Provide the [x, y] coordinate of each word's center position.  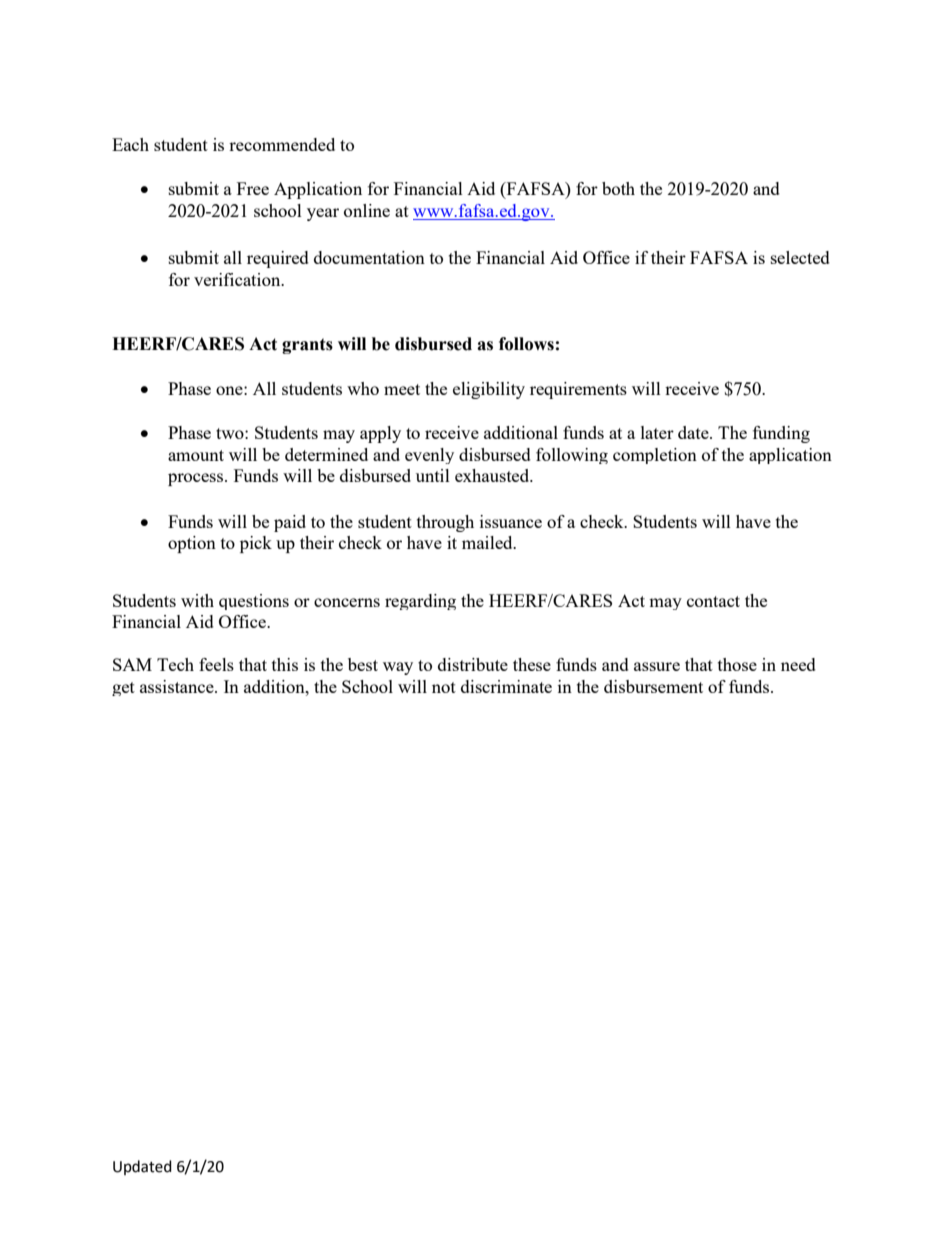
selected [800, 257]
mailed [488, 542]
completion [655, 456]
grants [307, 346]
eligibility [489, 390]
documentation [369, 257]
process [197, 479]
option [192, 544]
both [618, 188]
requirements [578, 390]
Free [253, 188]
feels [216, 664]
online [367, 210]
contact [713, 601]
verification [238, 279]
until [433, 475]
